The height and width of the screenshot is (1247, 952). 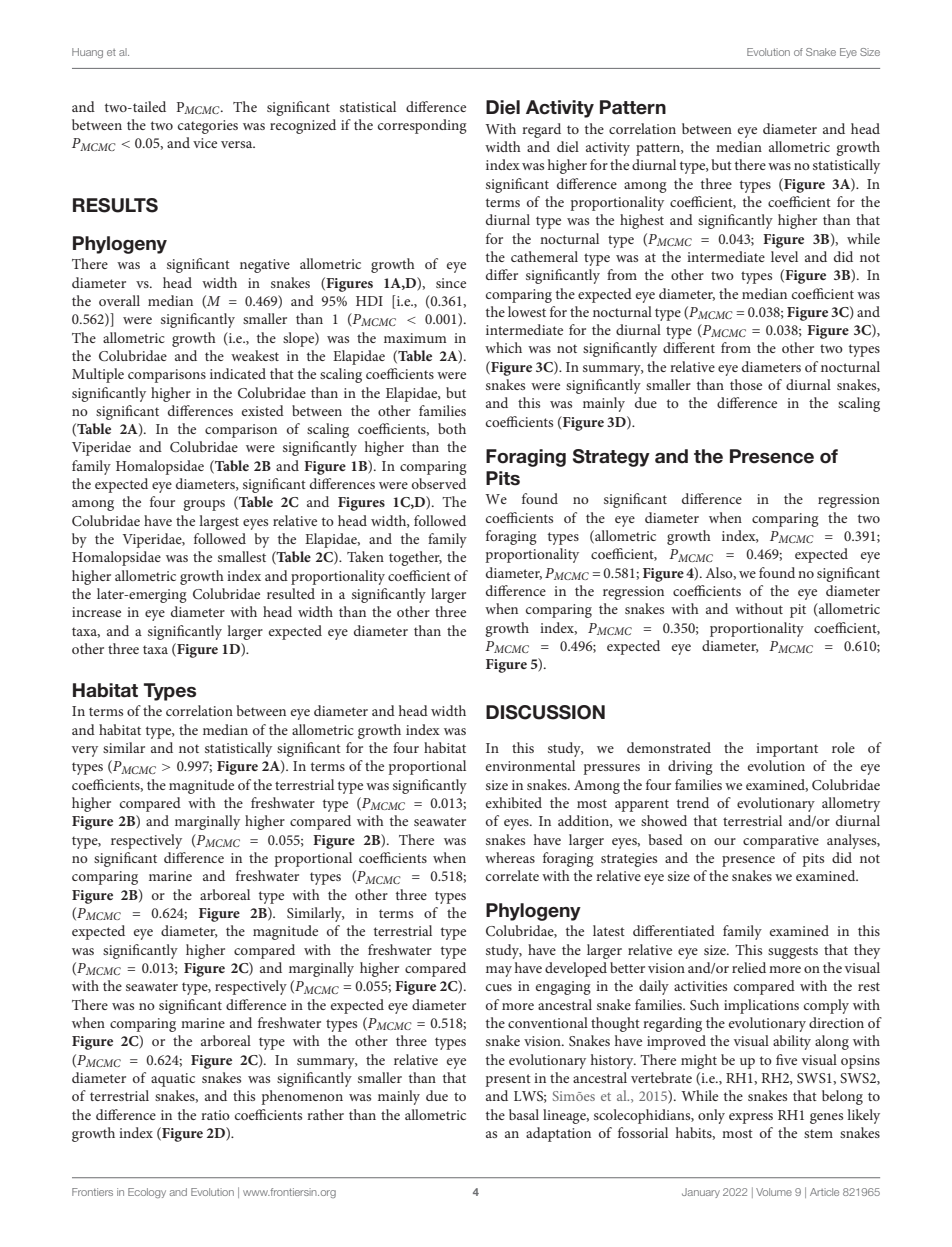 I want to click on together, so click(x=415, y=558).
